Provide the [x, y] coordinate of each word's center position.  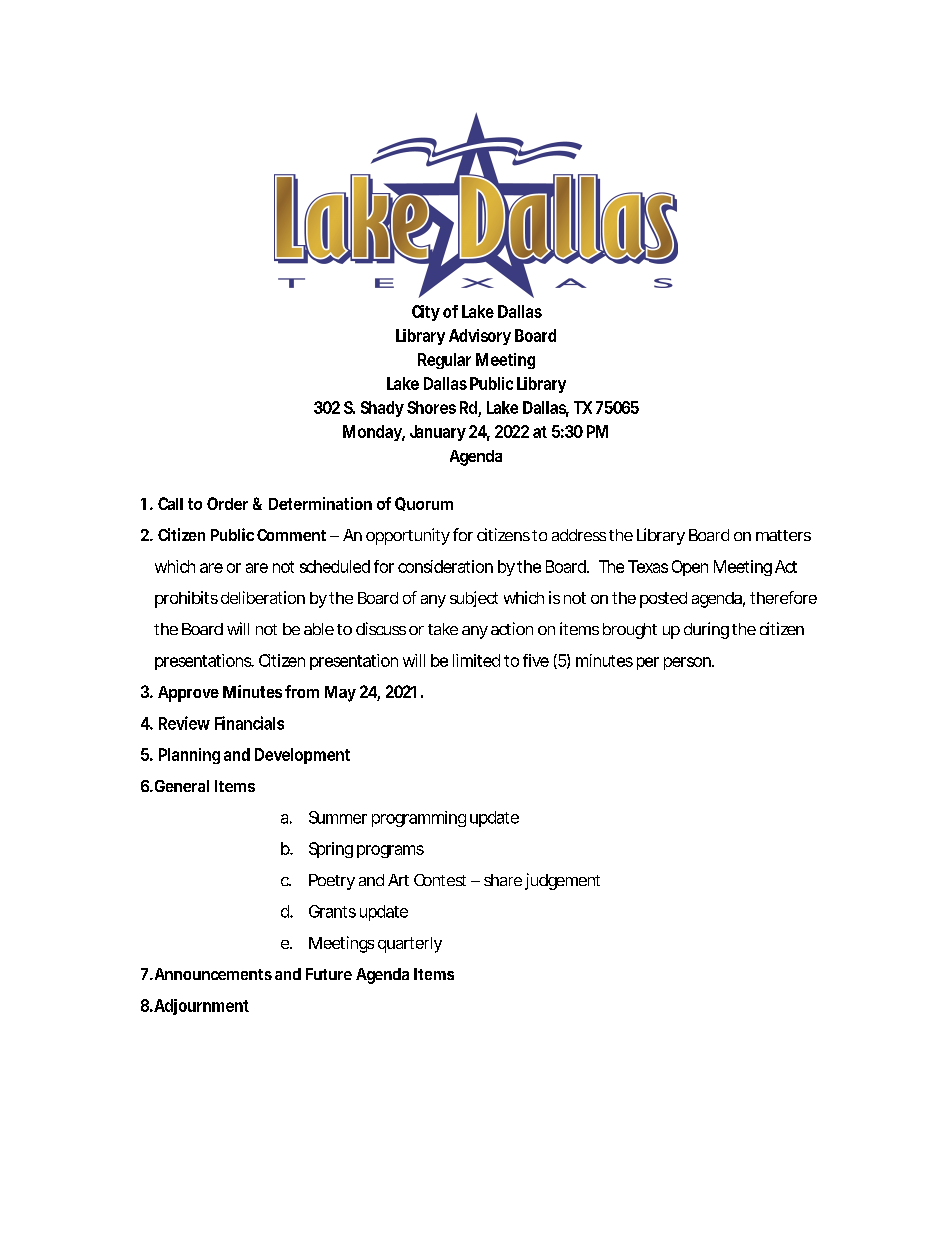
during [706, 630]
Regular [444, 361]
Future [329, 974]
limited [476, 660]
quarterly [410, 945]
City [426, 313]
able [319, 629]
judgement [562, 881]
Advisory [480, 337]
